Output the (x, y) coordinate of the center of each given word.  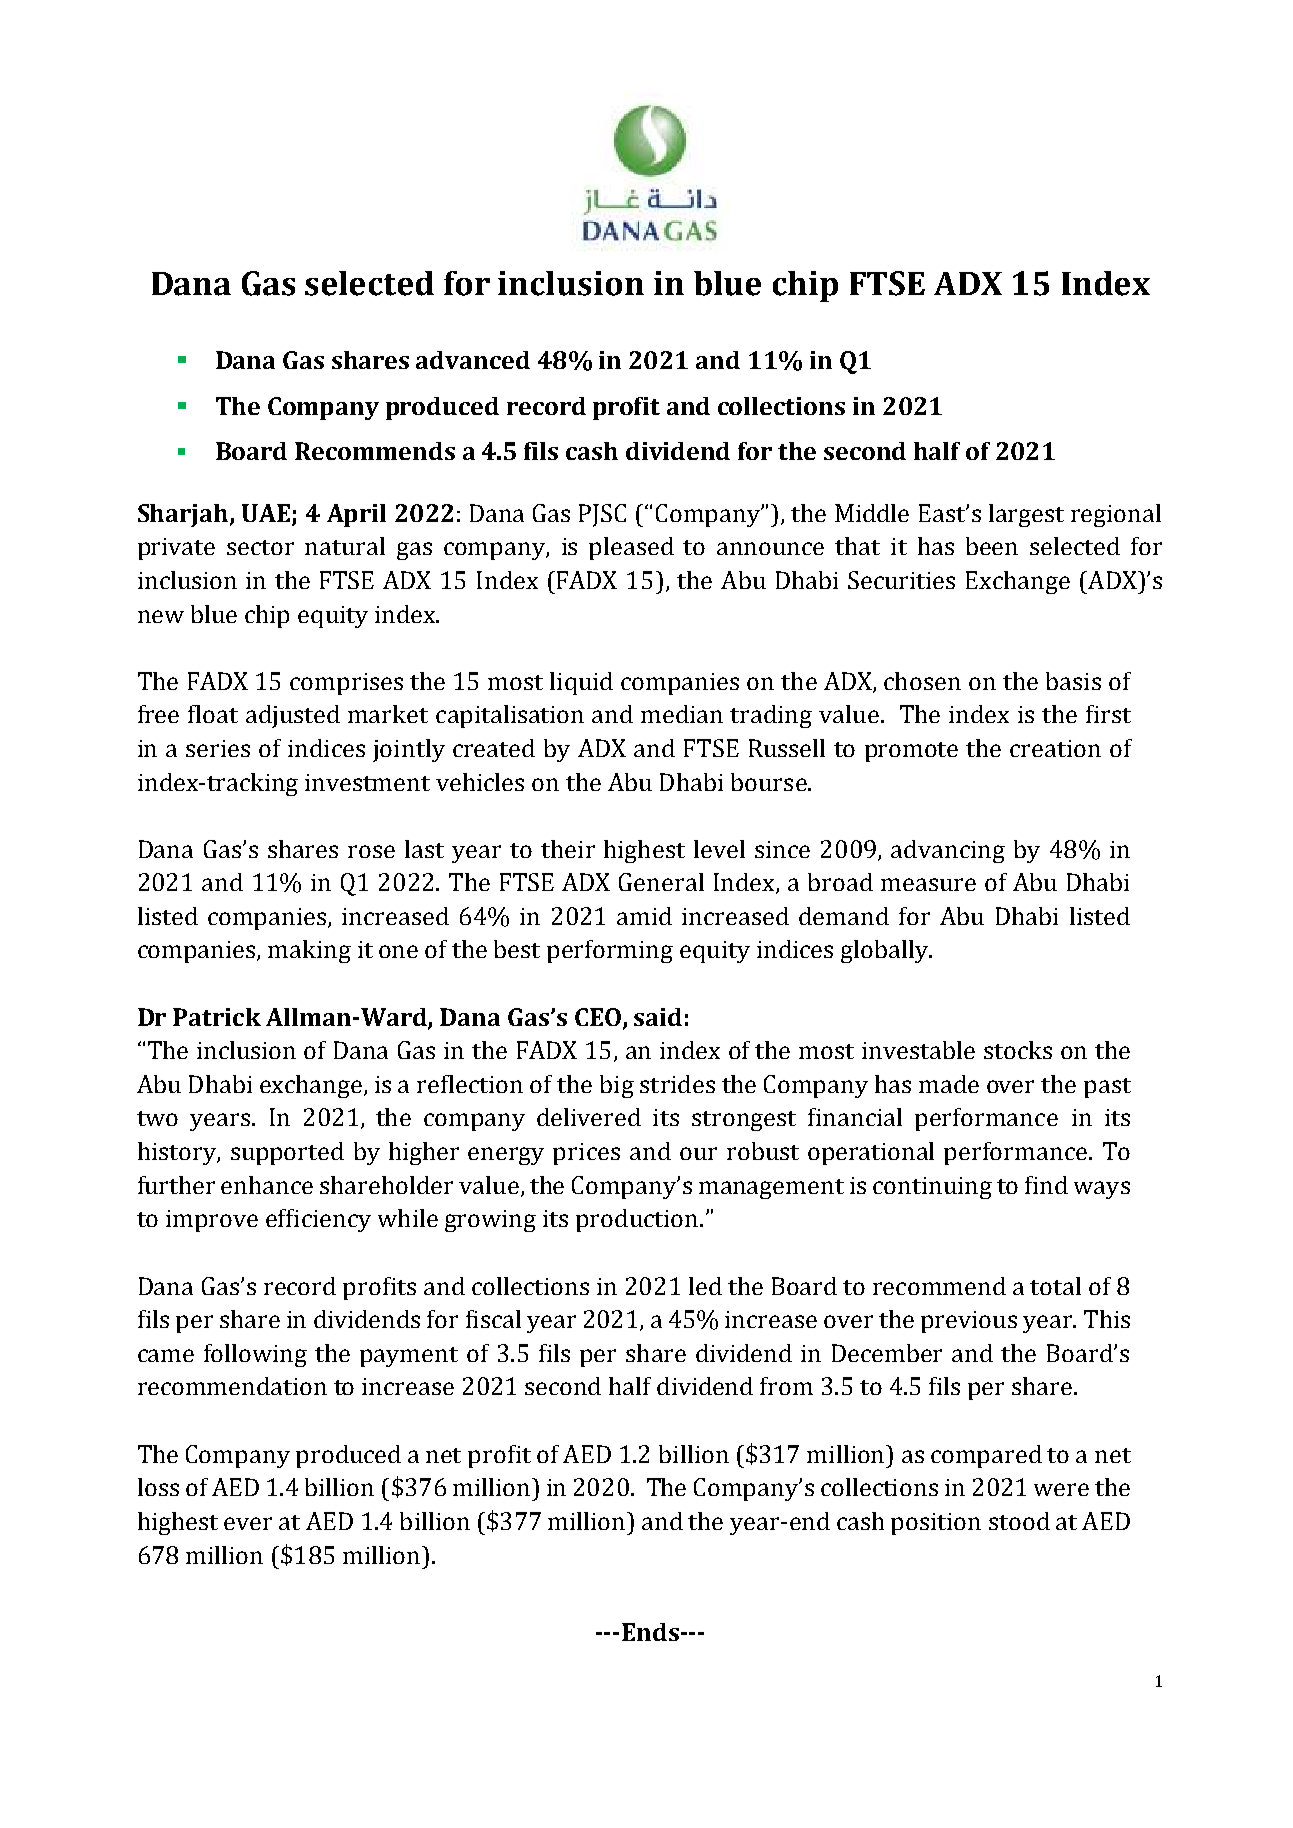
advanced (473, 360)
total (1055, 1286)
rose (371, 851)
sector (260, 547)
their (568, 849)
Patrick (217, 1017)
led (705, 1286)
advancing (948, 851)
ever (248, 1523)
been (992, 546)
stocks (1018, 1050)
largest (1026, 515)
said (658, 1017)
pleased (631, 548)
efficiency (318, 1220)
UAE (266, 513)
